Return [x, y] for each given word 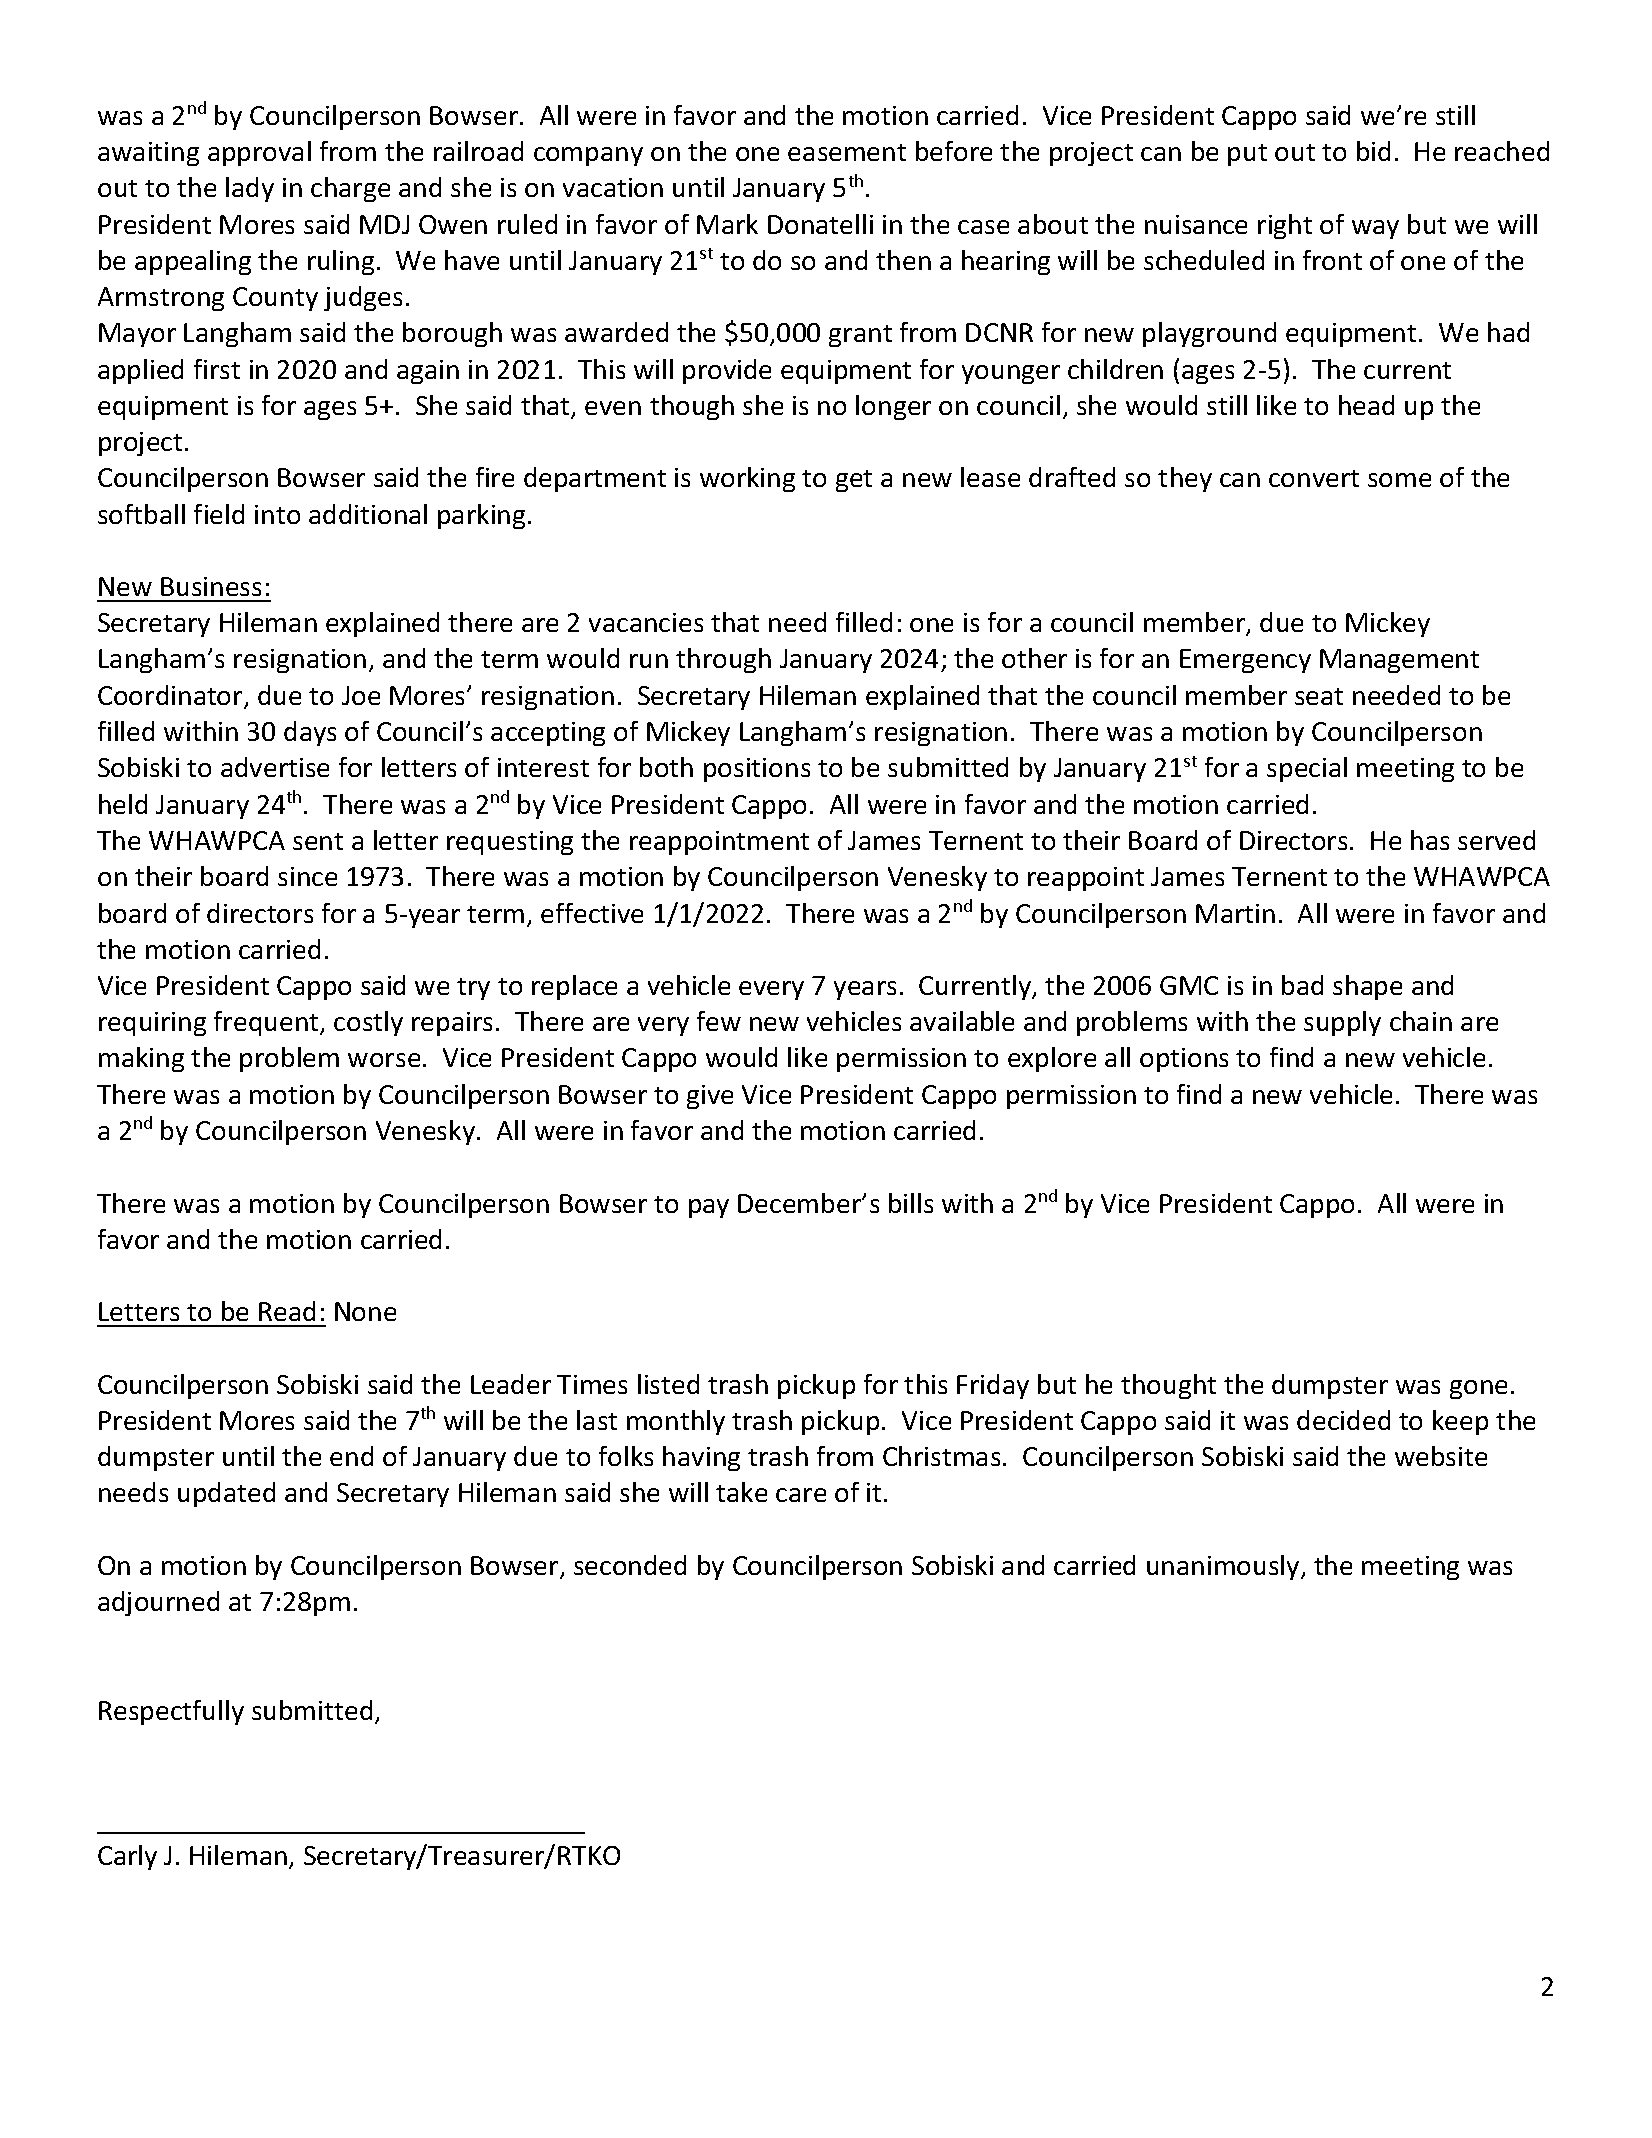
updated [226, 1494]
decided [1343, 1420]
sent [318, 841]
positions [757, 770]
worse [384, 1060]
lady [250, 189]
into [277, 514]
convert [1314, 478]
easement [847, 152]
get [854, 481]
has [1430, 840]
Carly [127, 1857]
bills [911, 1203]
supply [1342, 1023]
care [801, 1495]
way [1375, 229]
